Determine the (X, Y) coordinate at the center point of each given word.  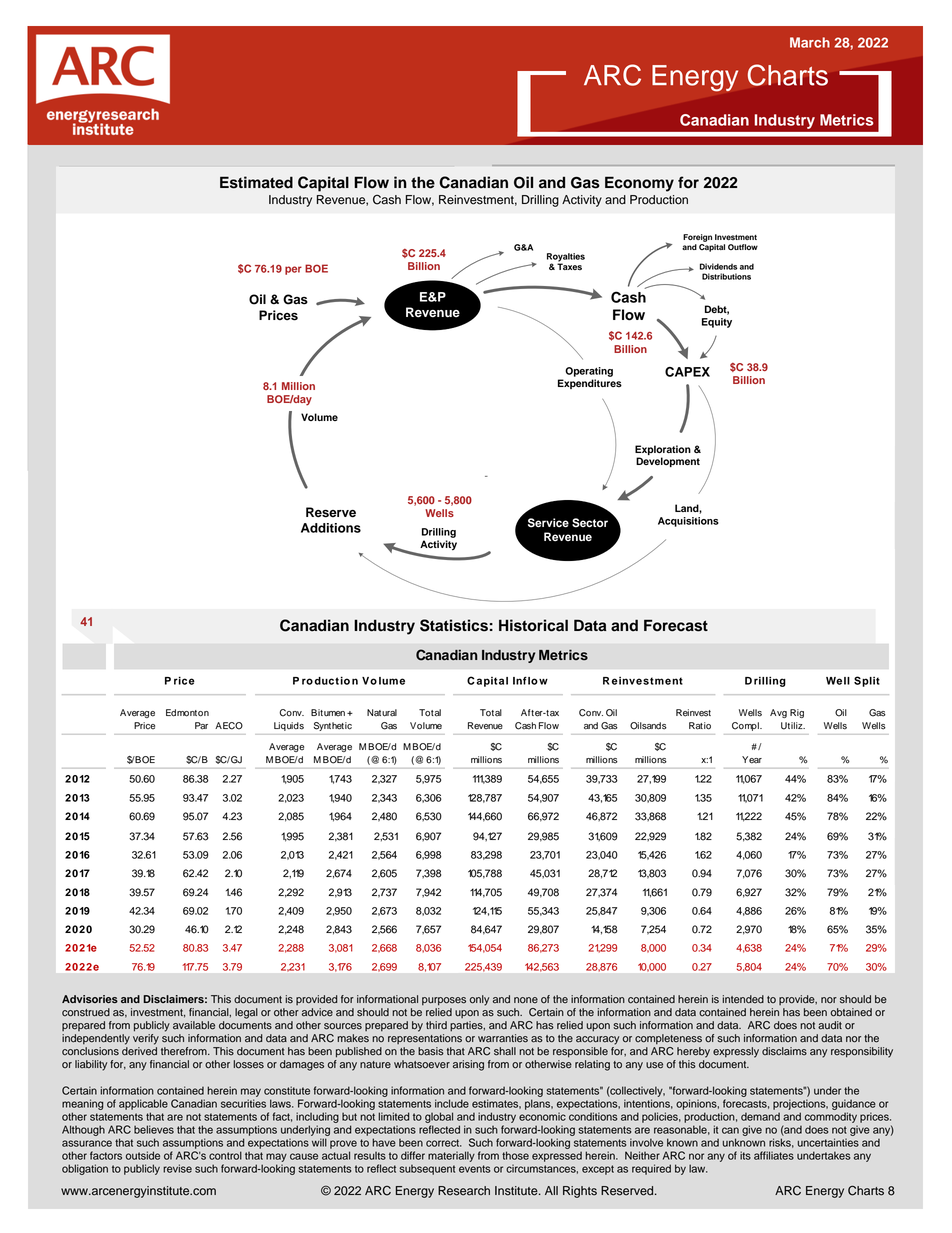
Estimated (256, 182)
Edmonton (187, 713)
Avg (778, 713)
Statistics (454, 625)
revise (177, 1168)
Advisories (90, 999)
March (810, 42)
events (474, 1169)
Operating (589, 372)
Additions (331, 528)
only (479, 1000)
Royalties (566, 258)
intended (743, 999)
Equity (717, 323)
